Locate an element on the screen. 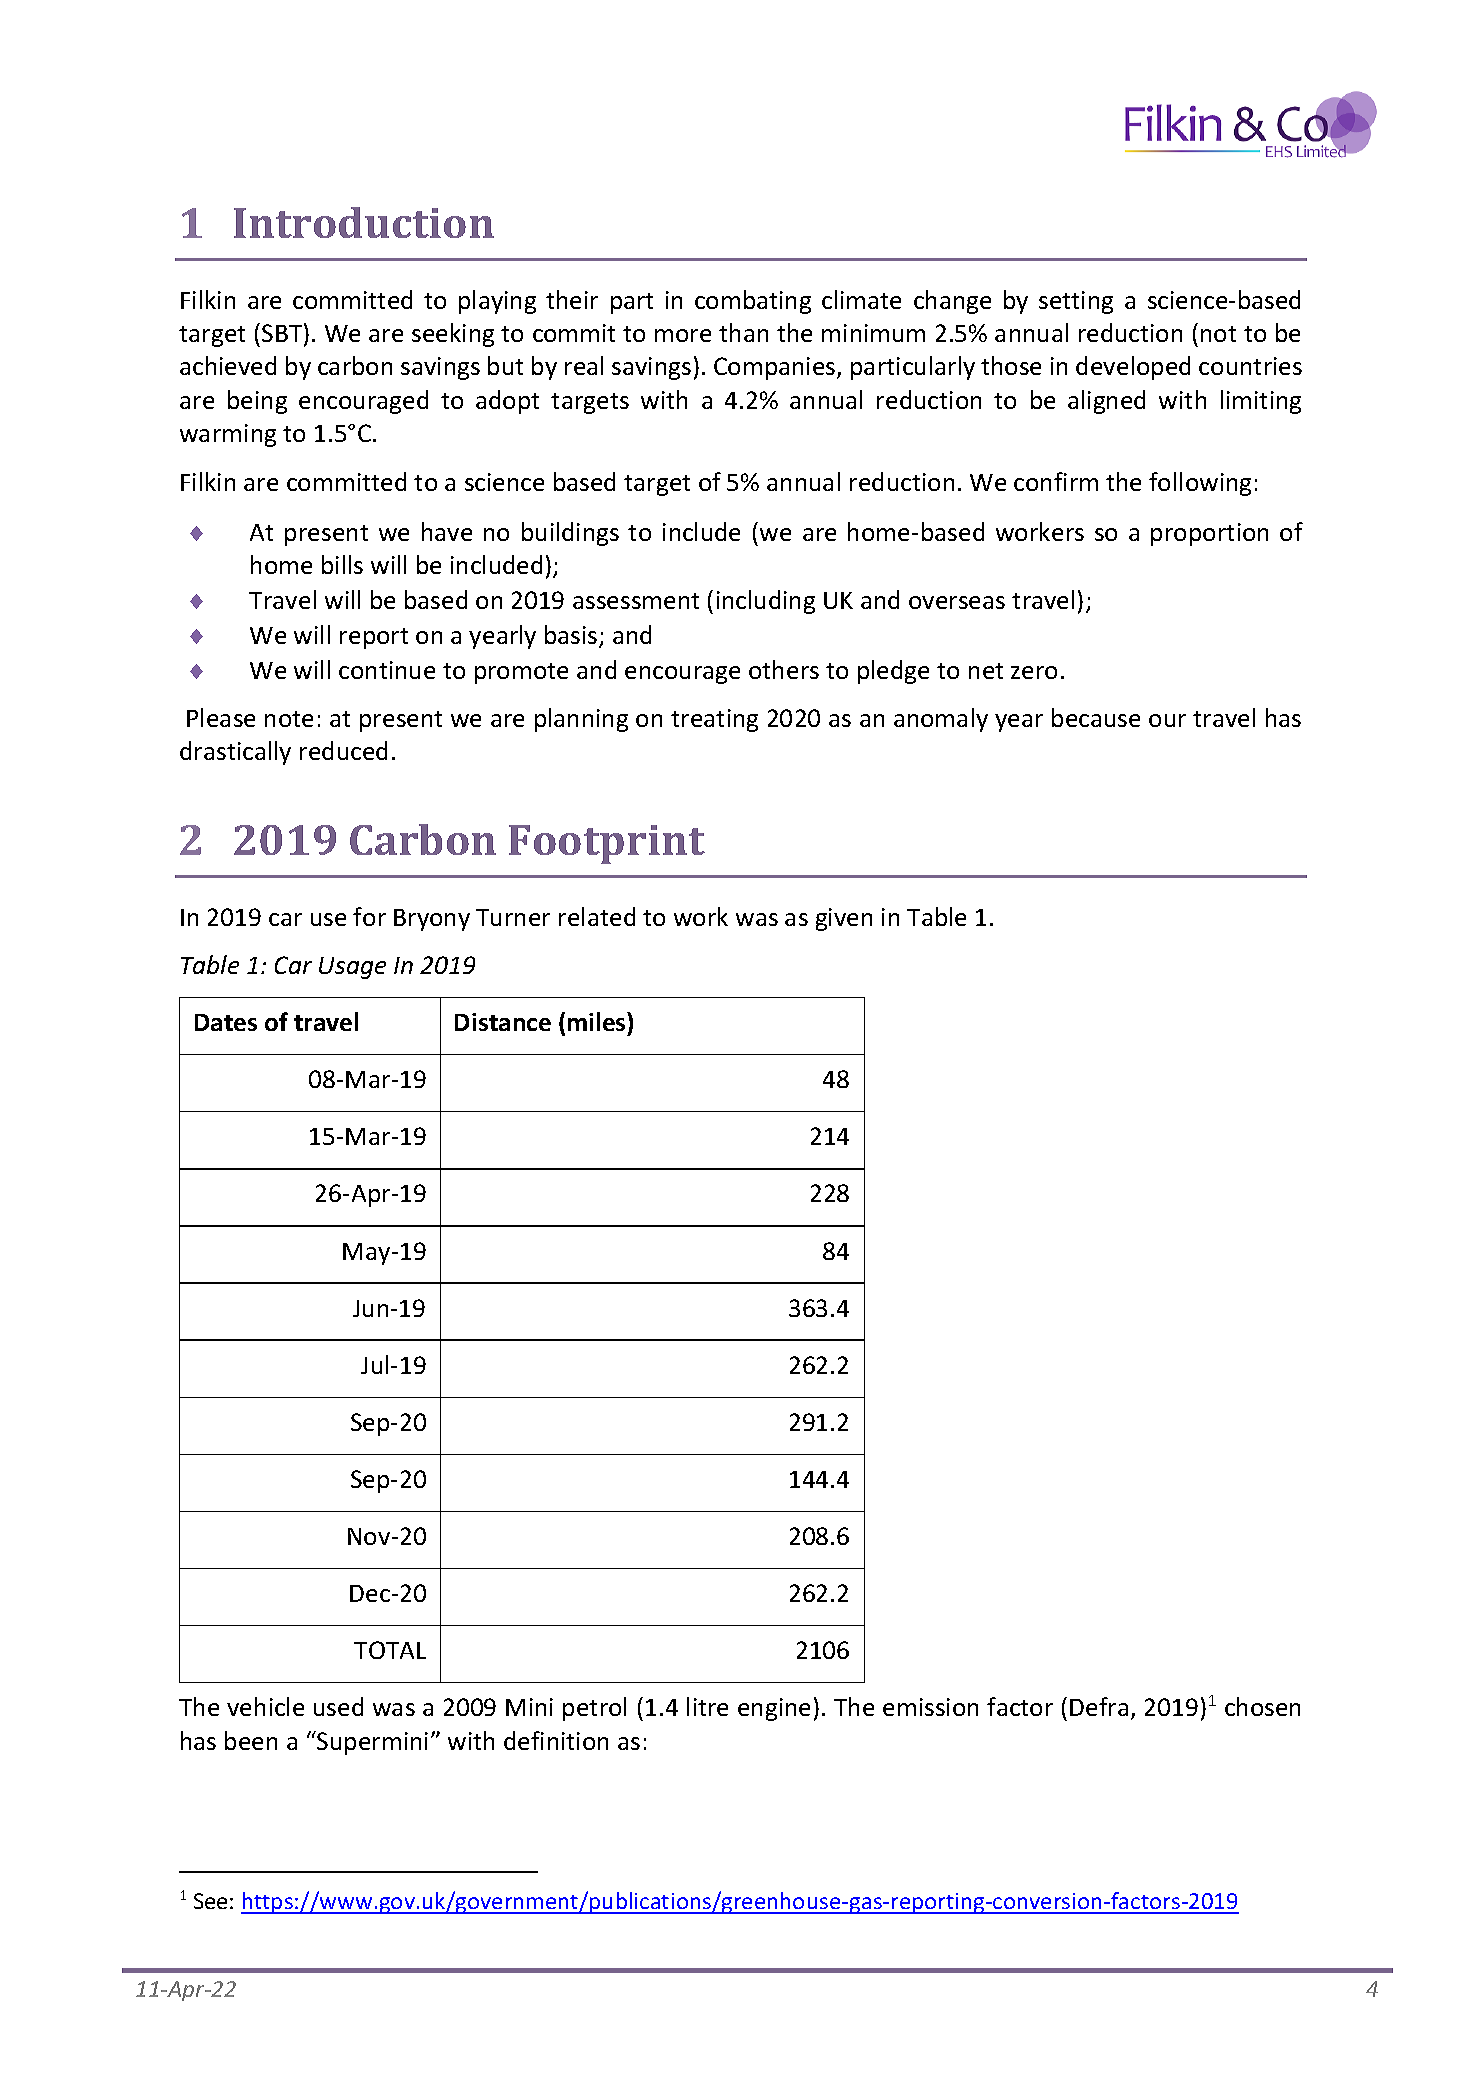 Image resolution: width=1482 pixels, height=2095 pixels. Usage is located at coordinates (352, 968).
